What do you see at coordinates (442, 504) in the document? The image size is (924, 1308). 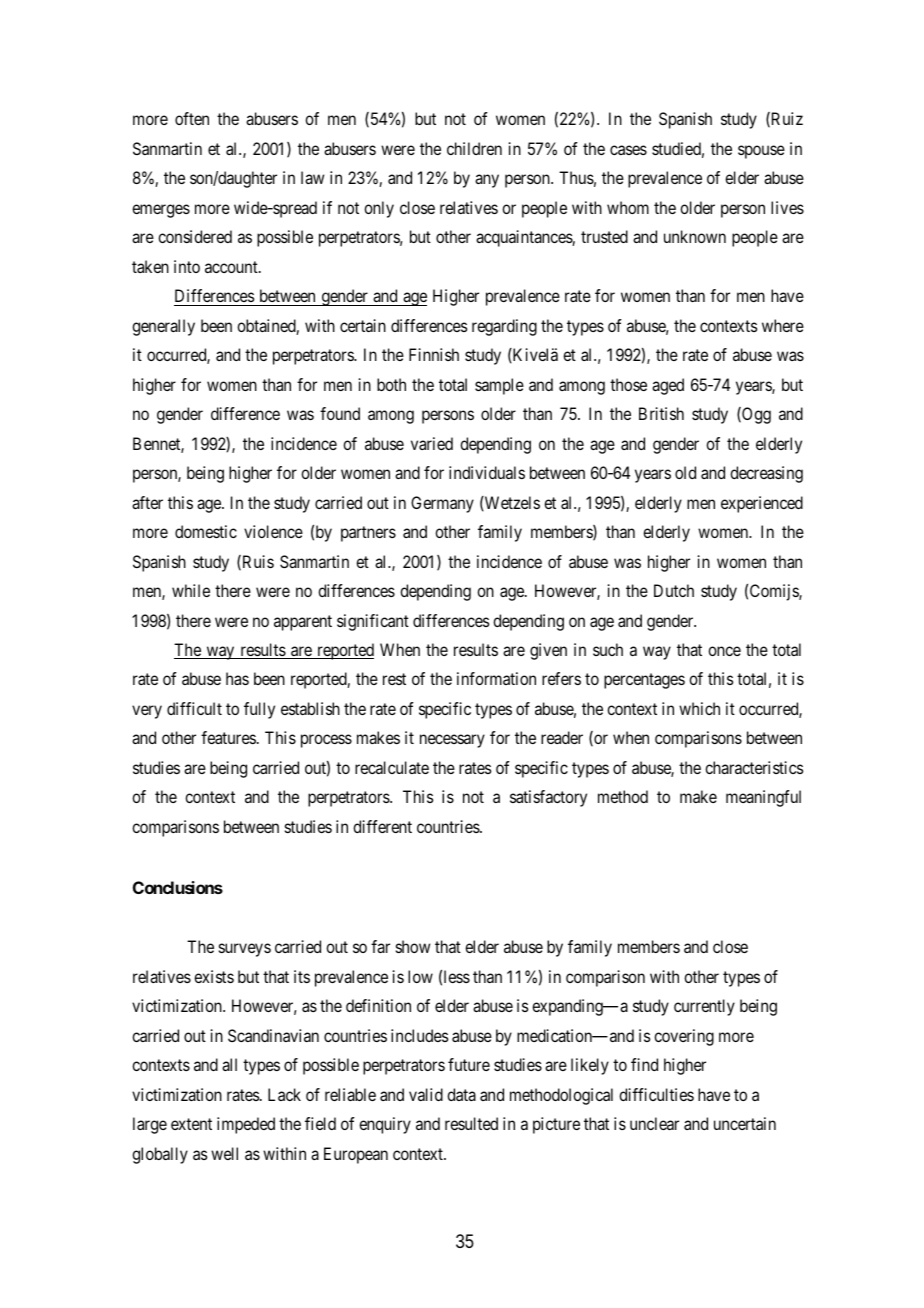 I see `Germany` at bounding box center [442, 504].
